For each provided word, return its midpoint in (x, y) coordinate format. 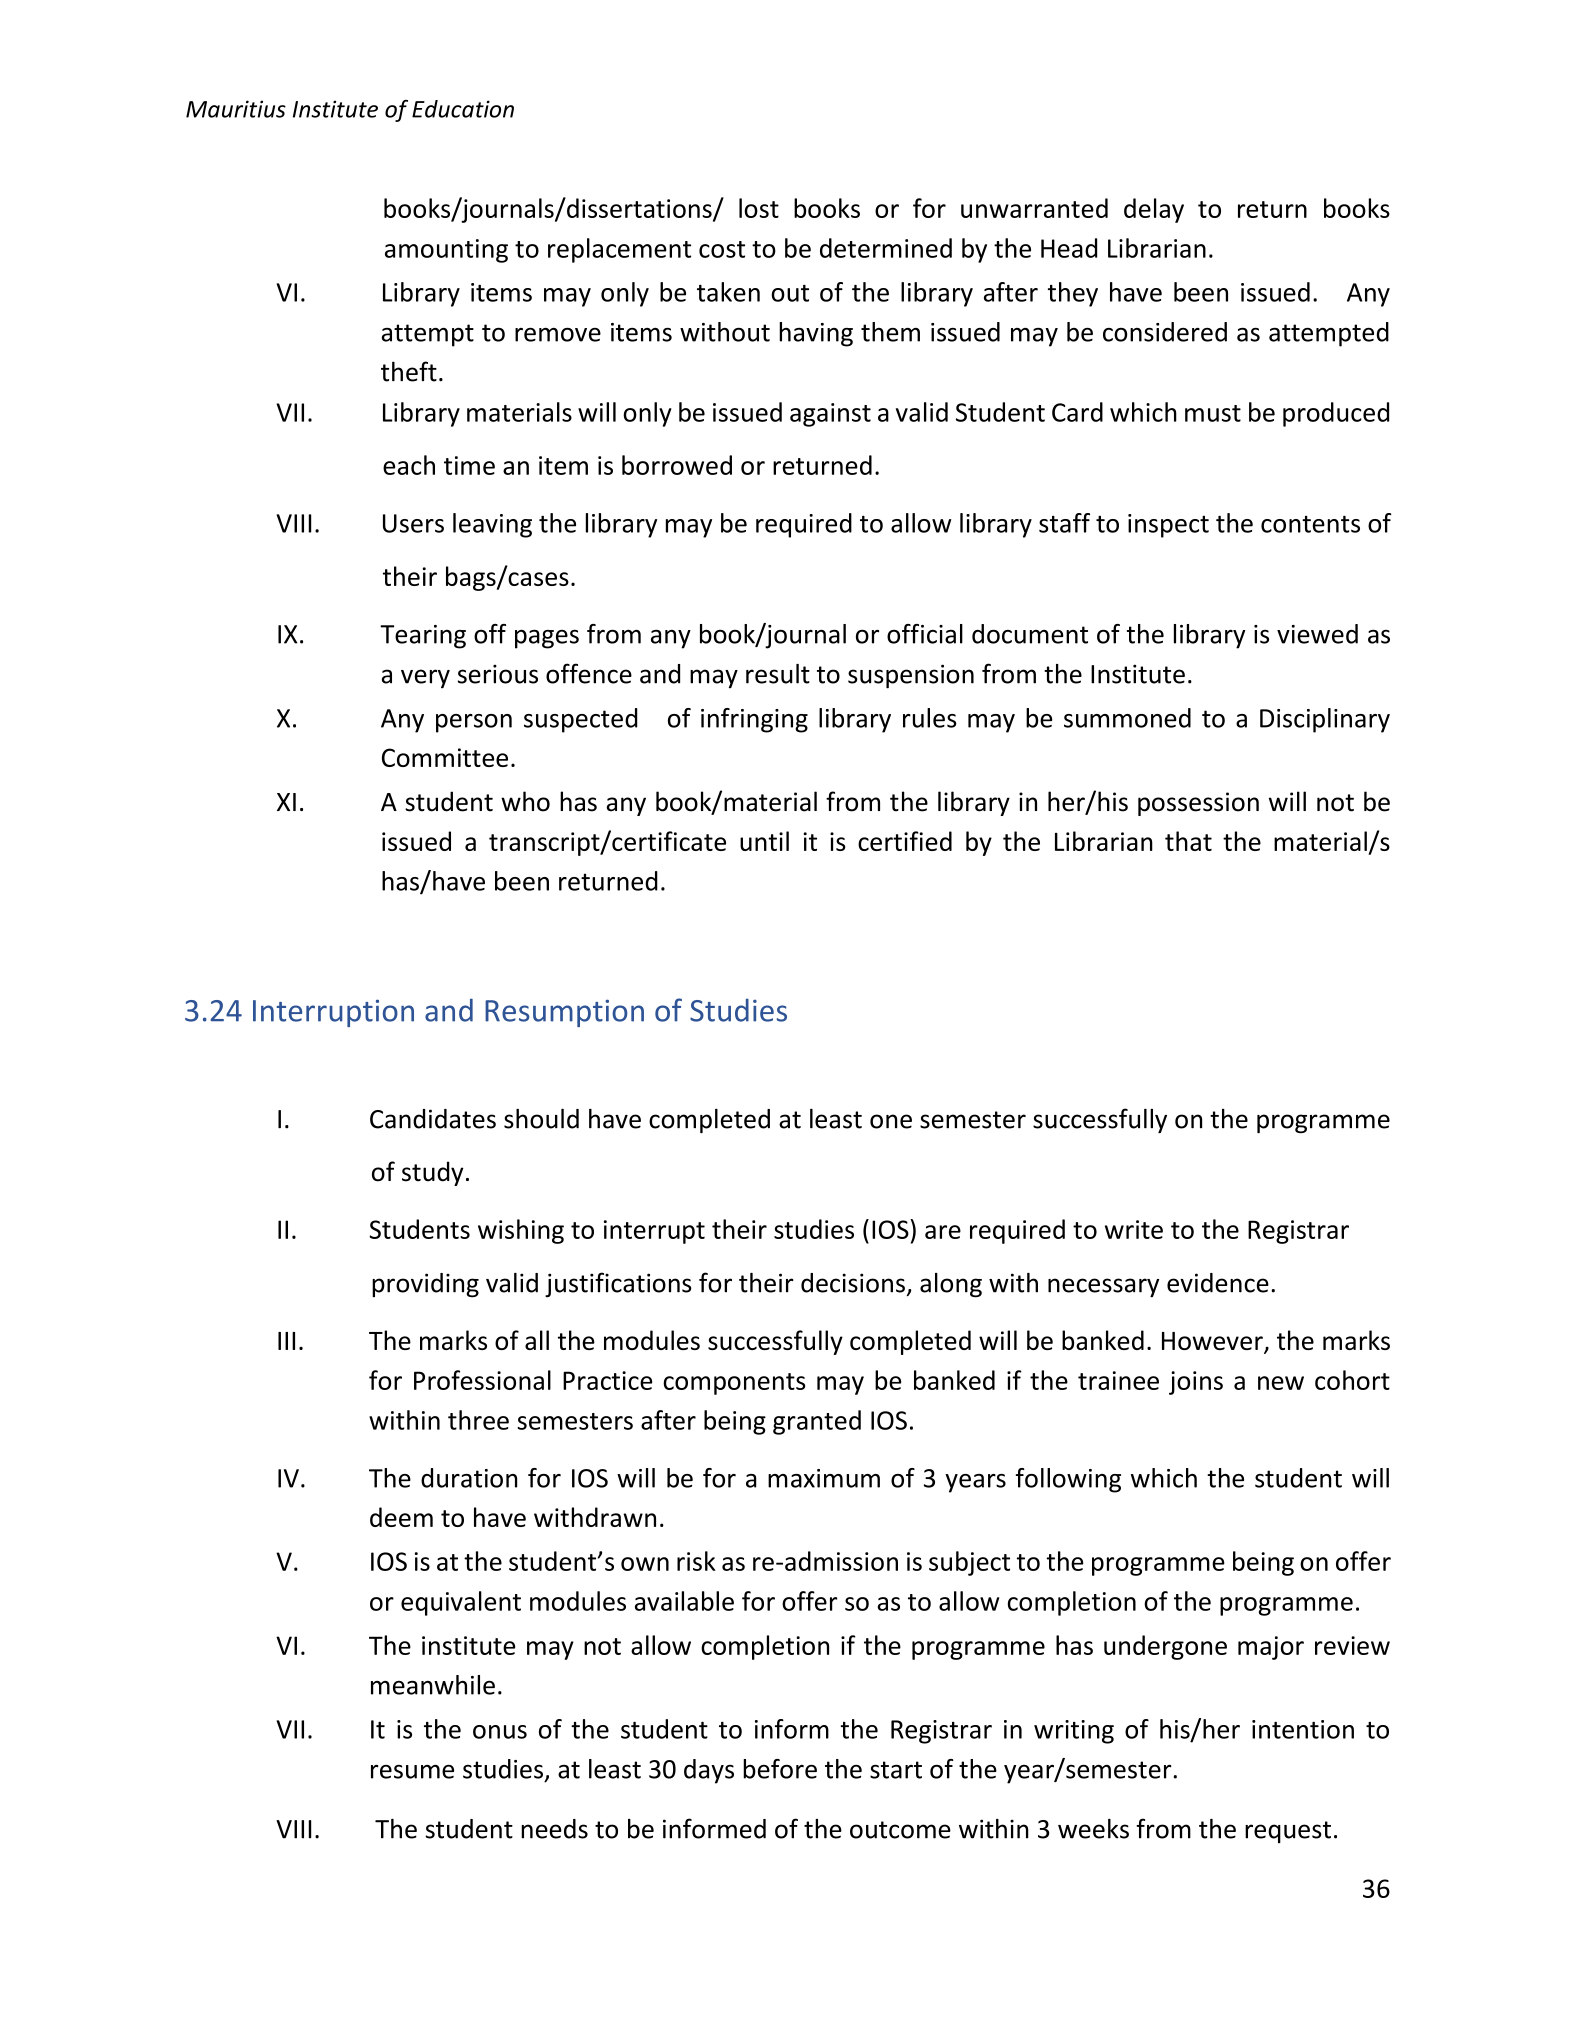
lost (759, 208)
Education (463, 109)
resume (412, 1771)
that (1188, 841)
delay (1154, 210)
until (764, 841)
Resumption (564, 1013)
